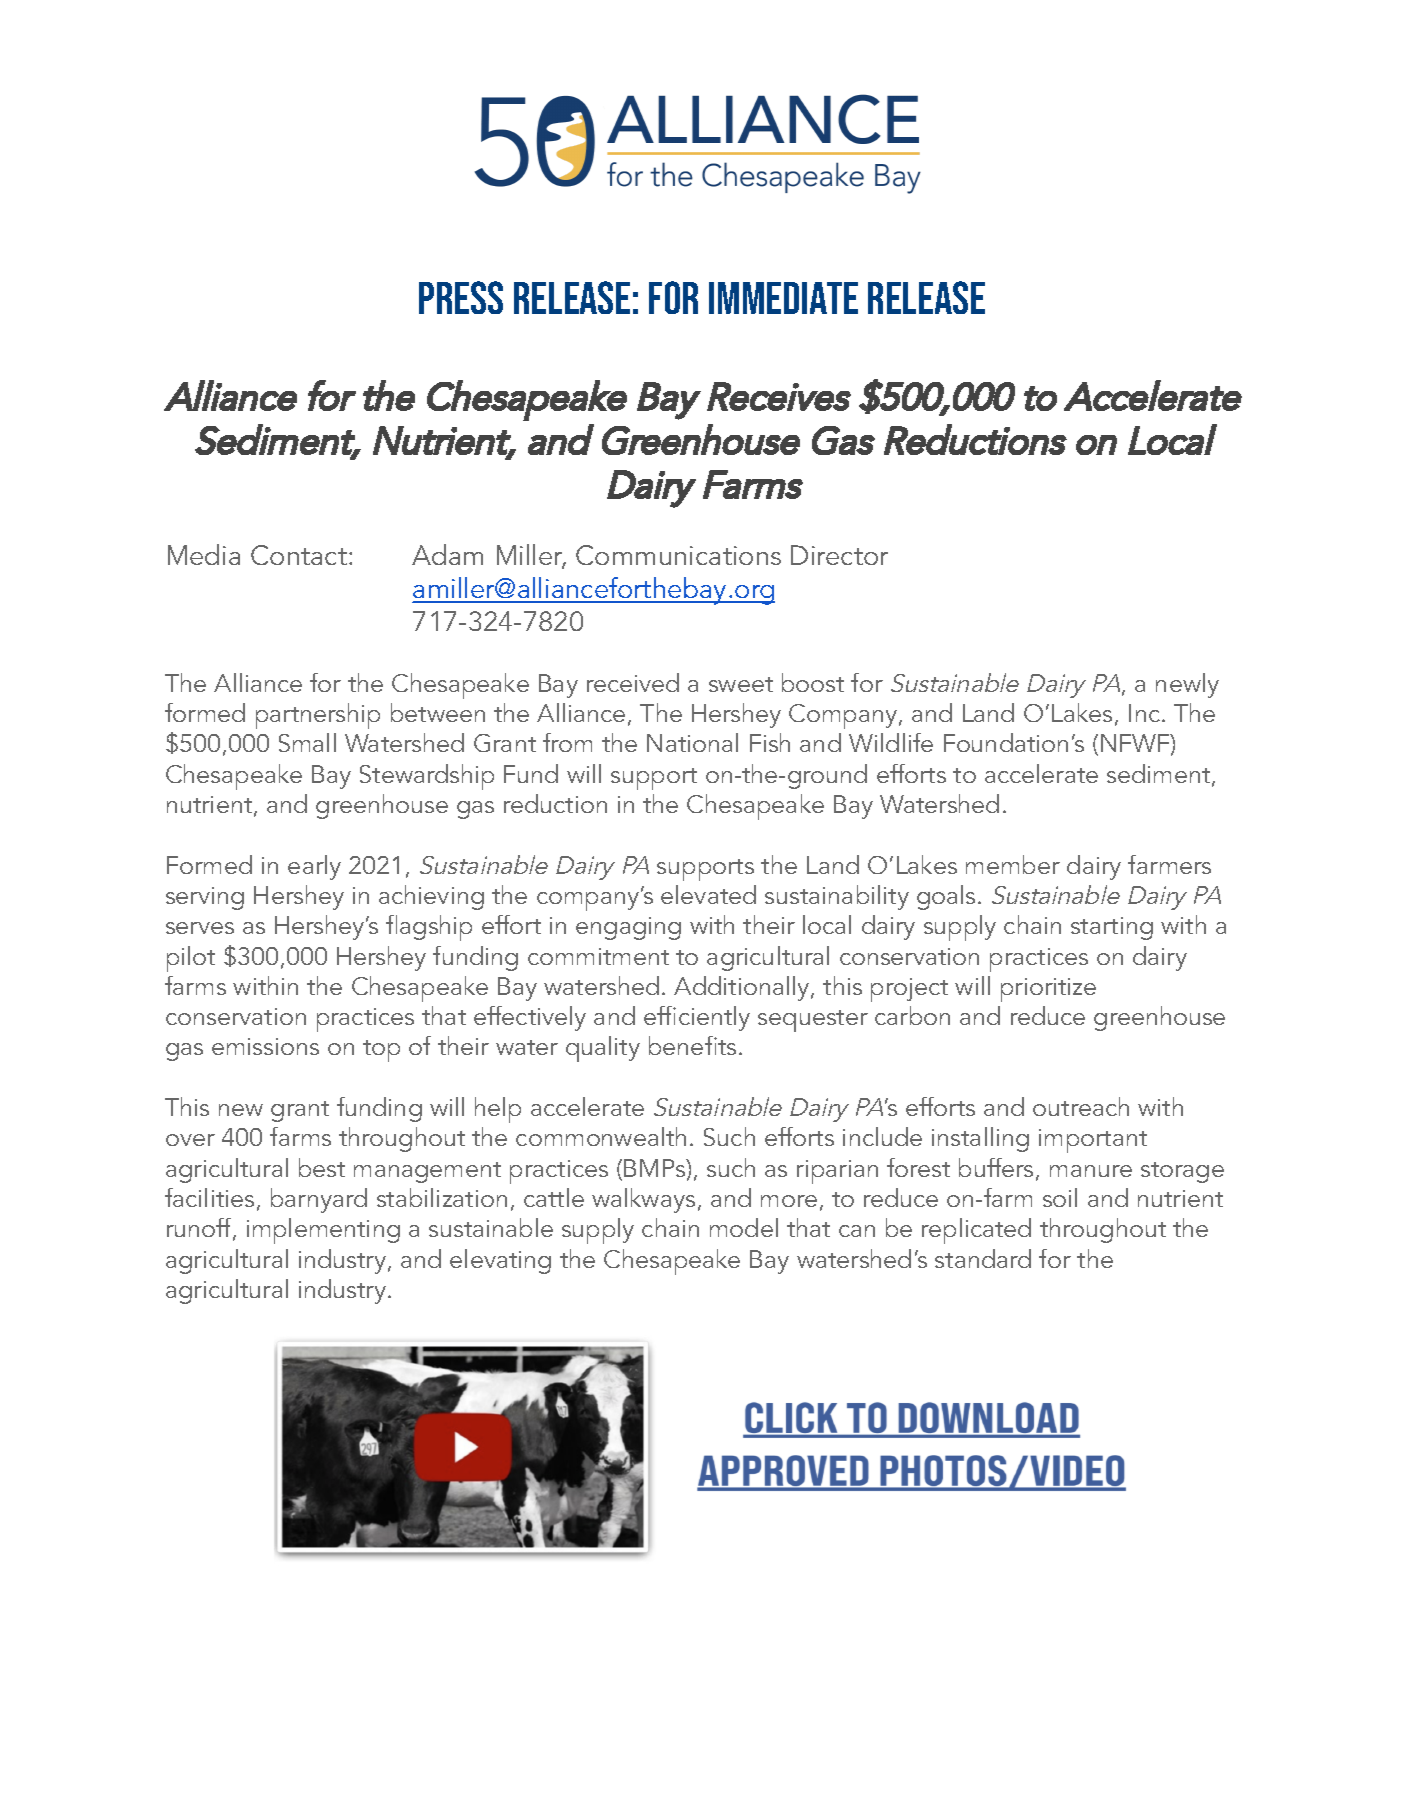 This document has width=1404, height=1817. What do you see at coordinates (1187, 685) in the document?
I see `newly` at bounding box center [1187, 685].
